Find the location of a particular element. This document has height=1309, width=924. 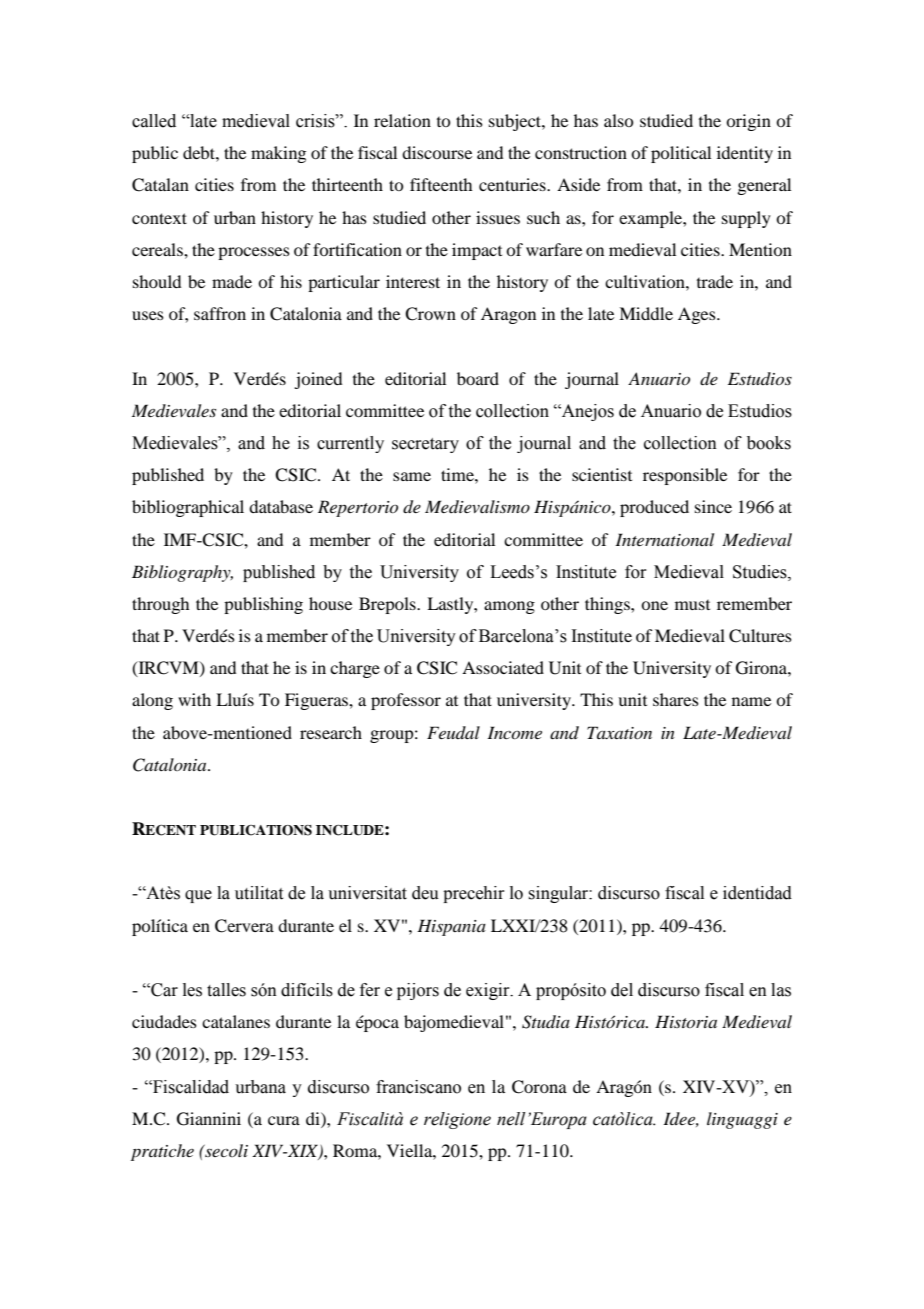

del is located at coordinates (622, 990).
